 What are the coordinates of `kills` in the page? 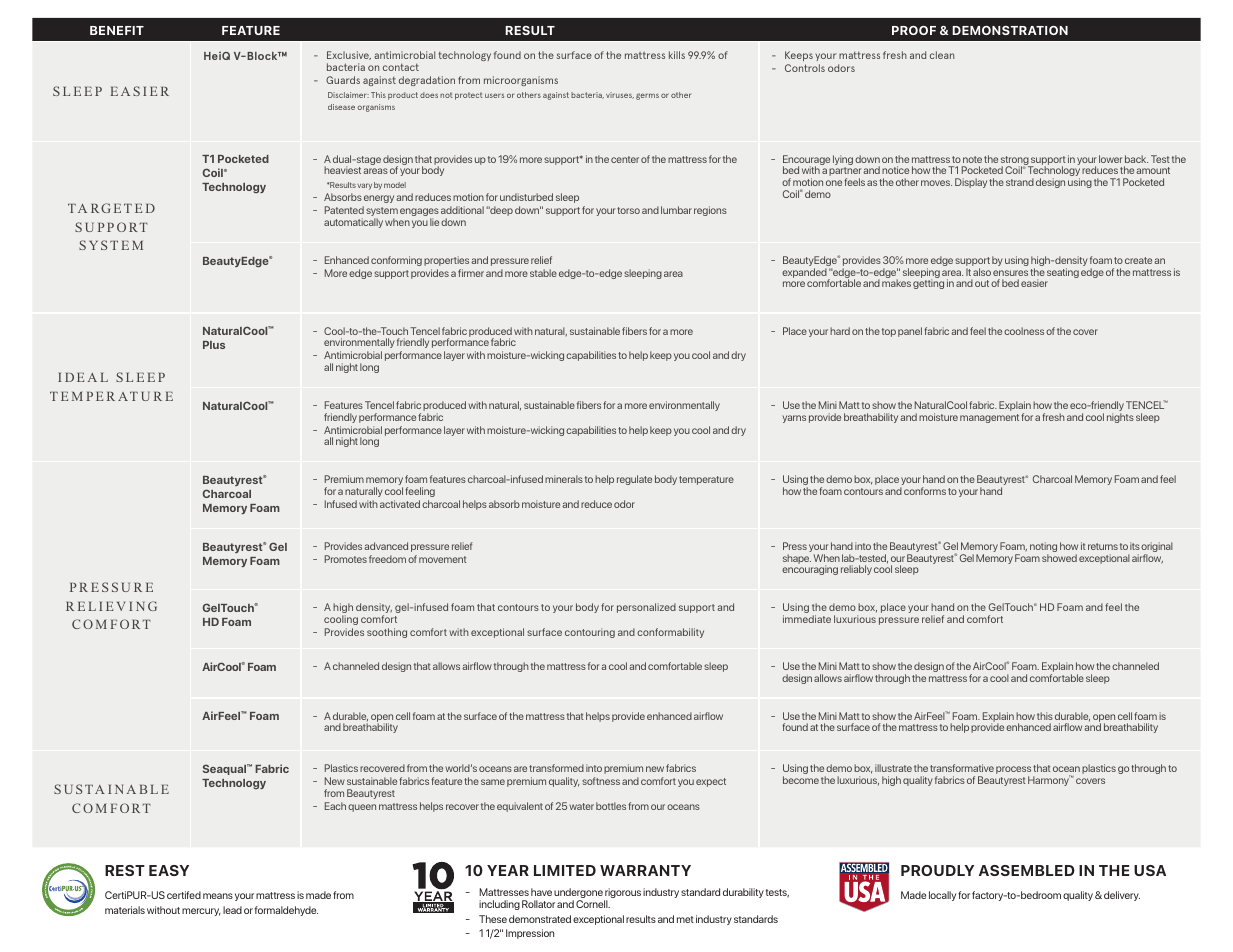 It's located at (677, 55).
